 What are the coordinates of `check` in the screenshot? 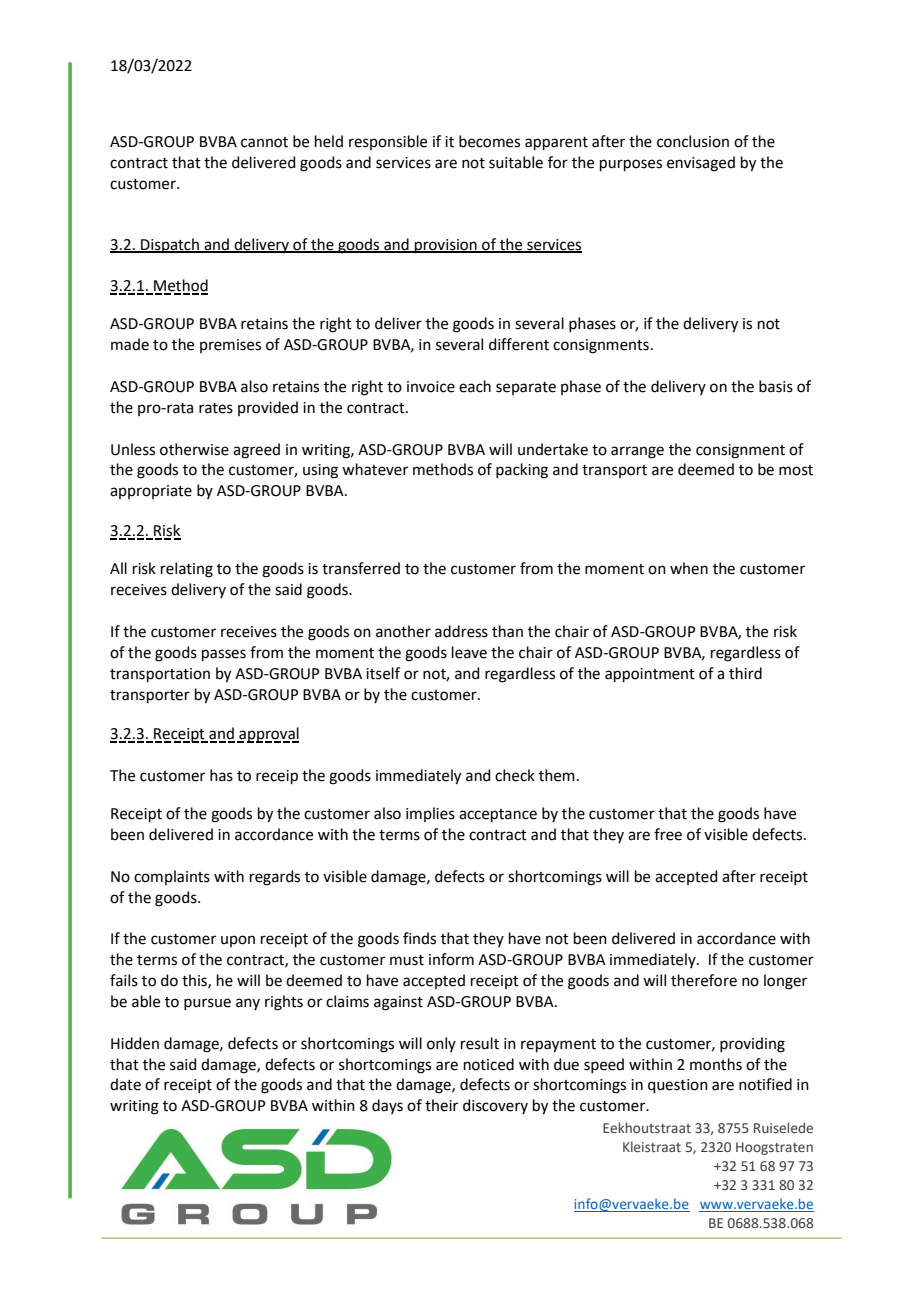 It's located at (515, 775).
